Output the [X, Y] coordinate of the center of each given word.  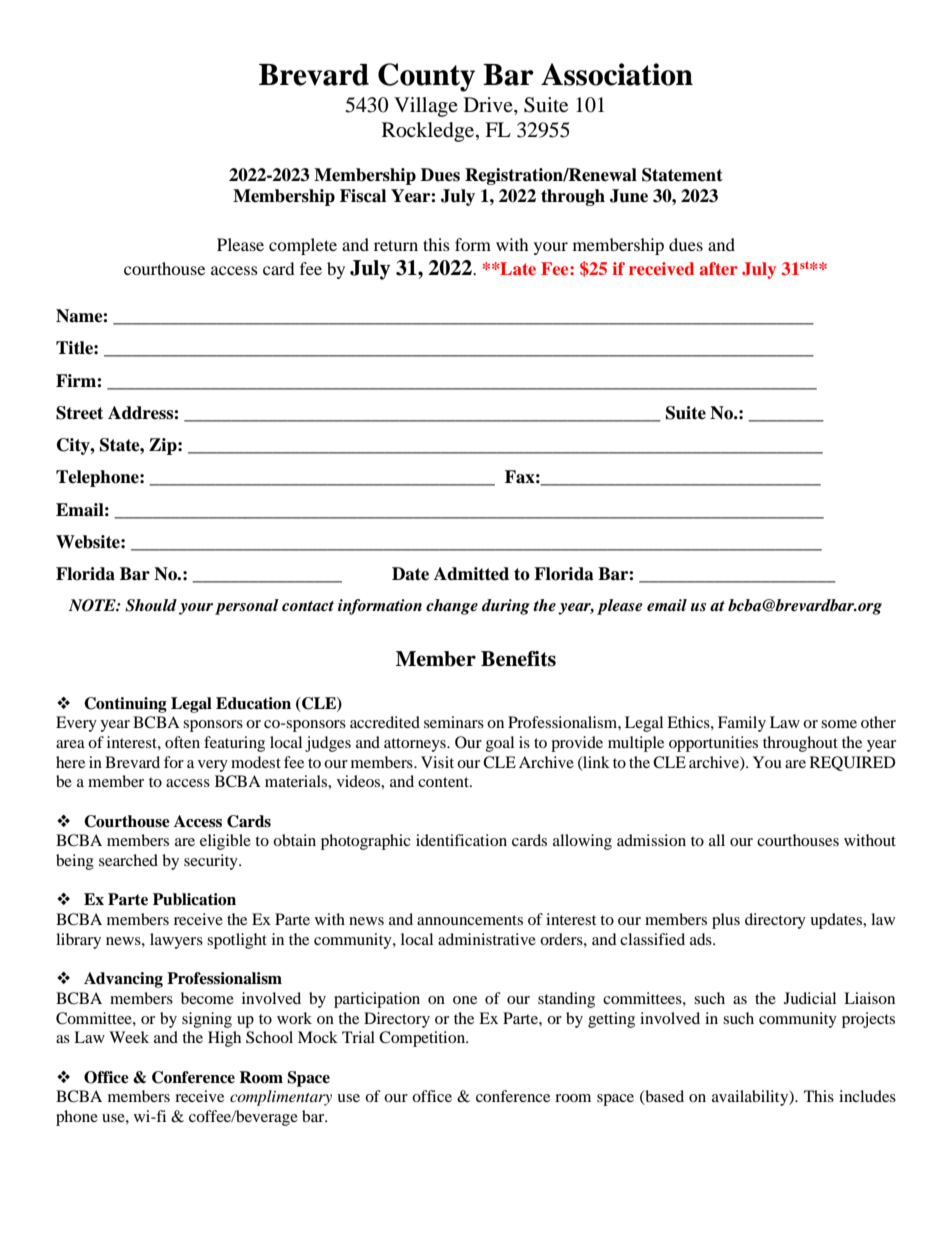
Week [129, 1037]
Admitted [471, 574]
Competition [423, 1039]
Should [151, 605]
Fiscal [363, 196]
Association [617, 74]
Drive [489, 106]
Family [742, 724]
